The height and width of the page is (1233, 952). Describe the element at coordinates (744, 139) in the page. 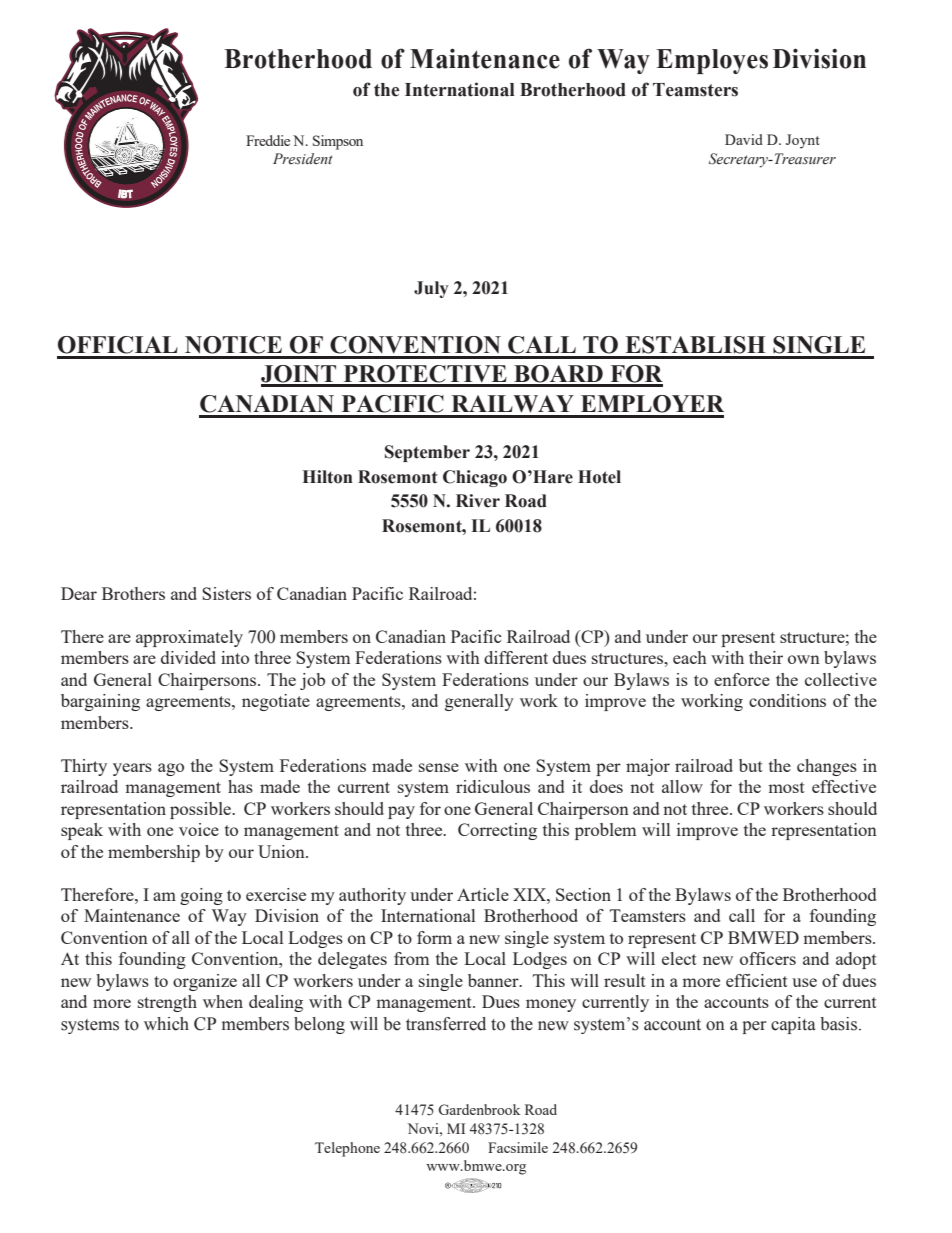

I see `David` at that location.
